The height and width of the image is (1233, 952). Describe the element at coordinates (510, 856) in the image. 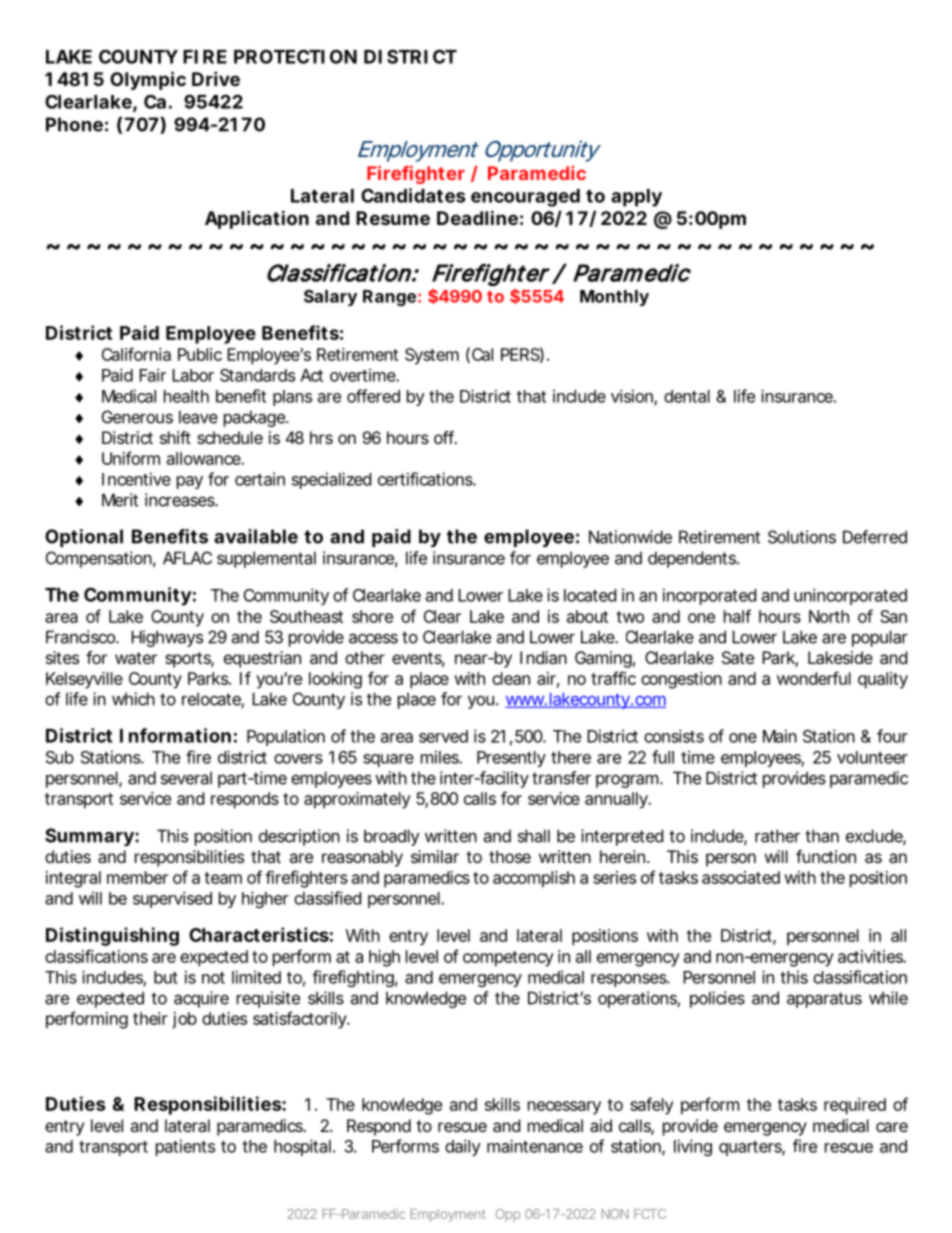

I see `those` at that location.
